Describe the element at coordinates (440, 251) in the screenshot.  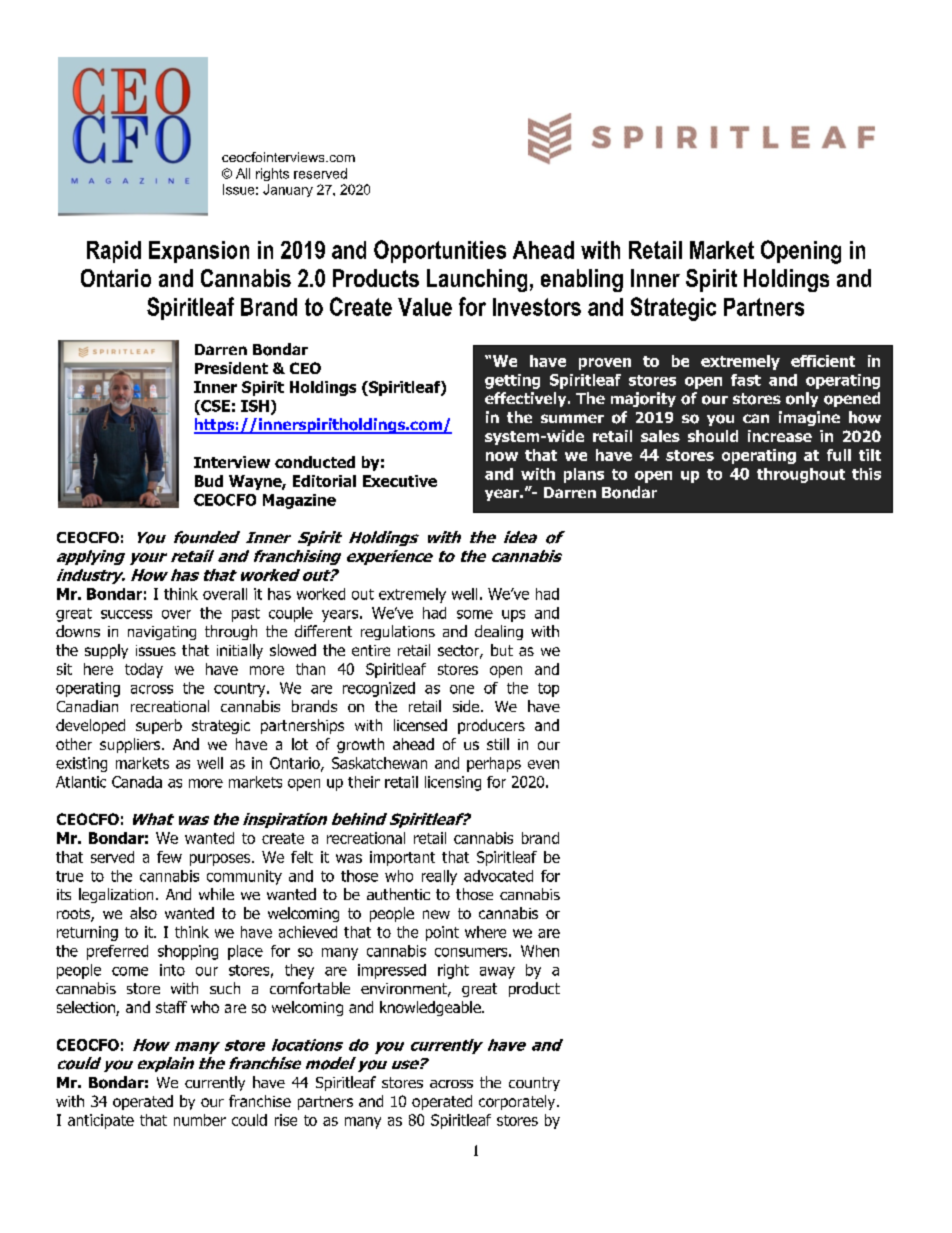
I see `Opportunities` at that location.
